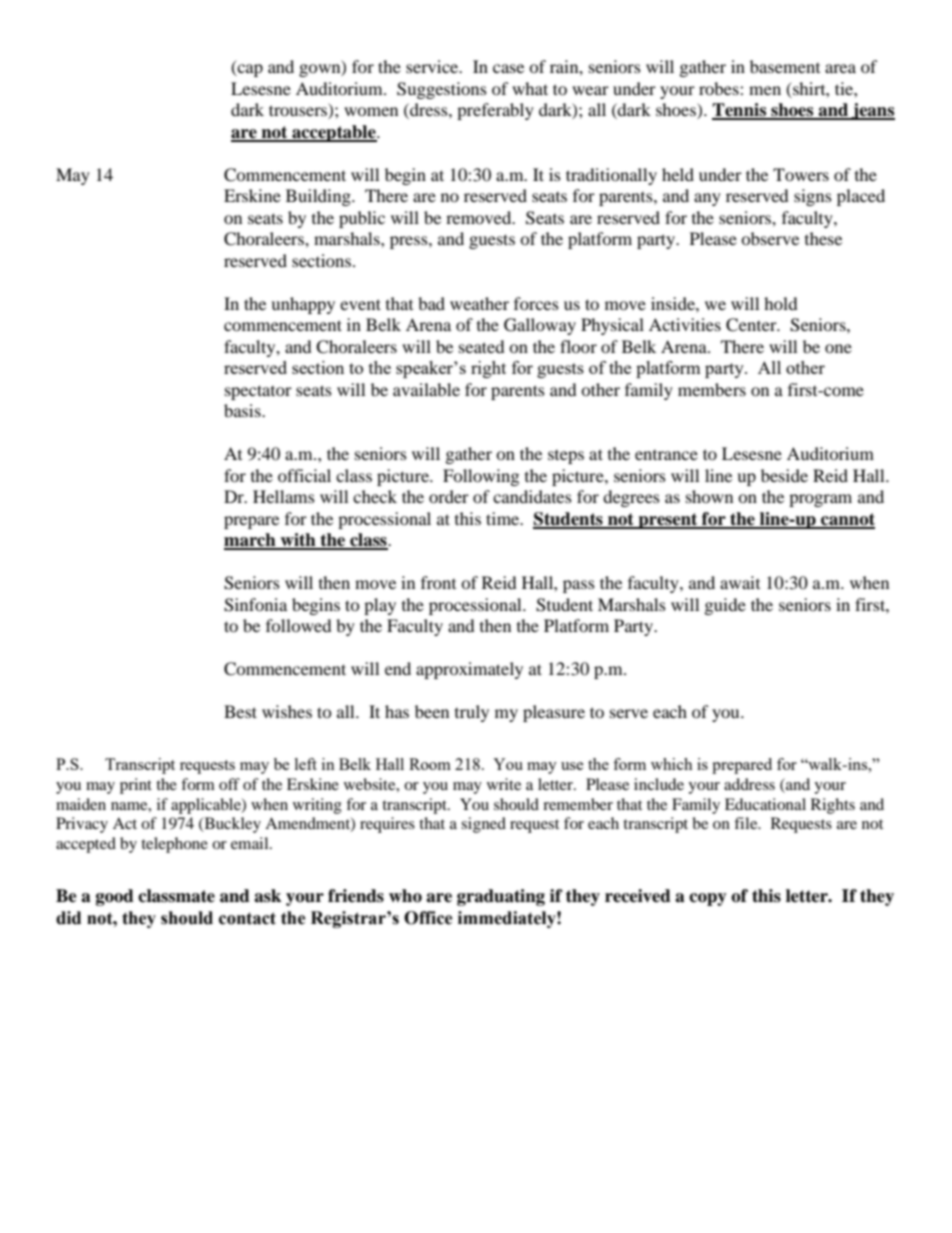 This screenshot has width=952, height=1233. I want to click on members, so click(712, 389).
